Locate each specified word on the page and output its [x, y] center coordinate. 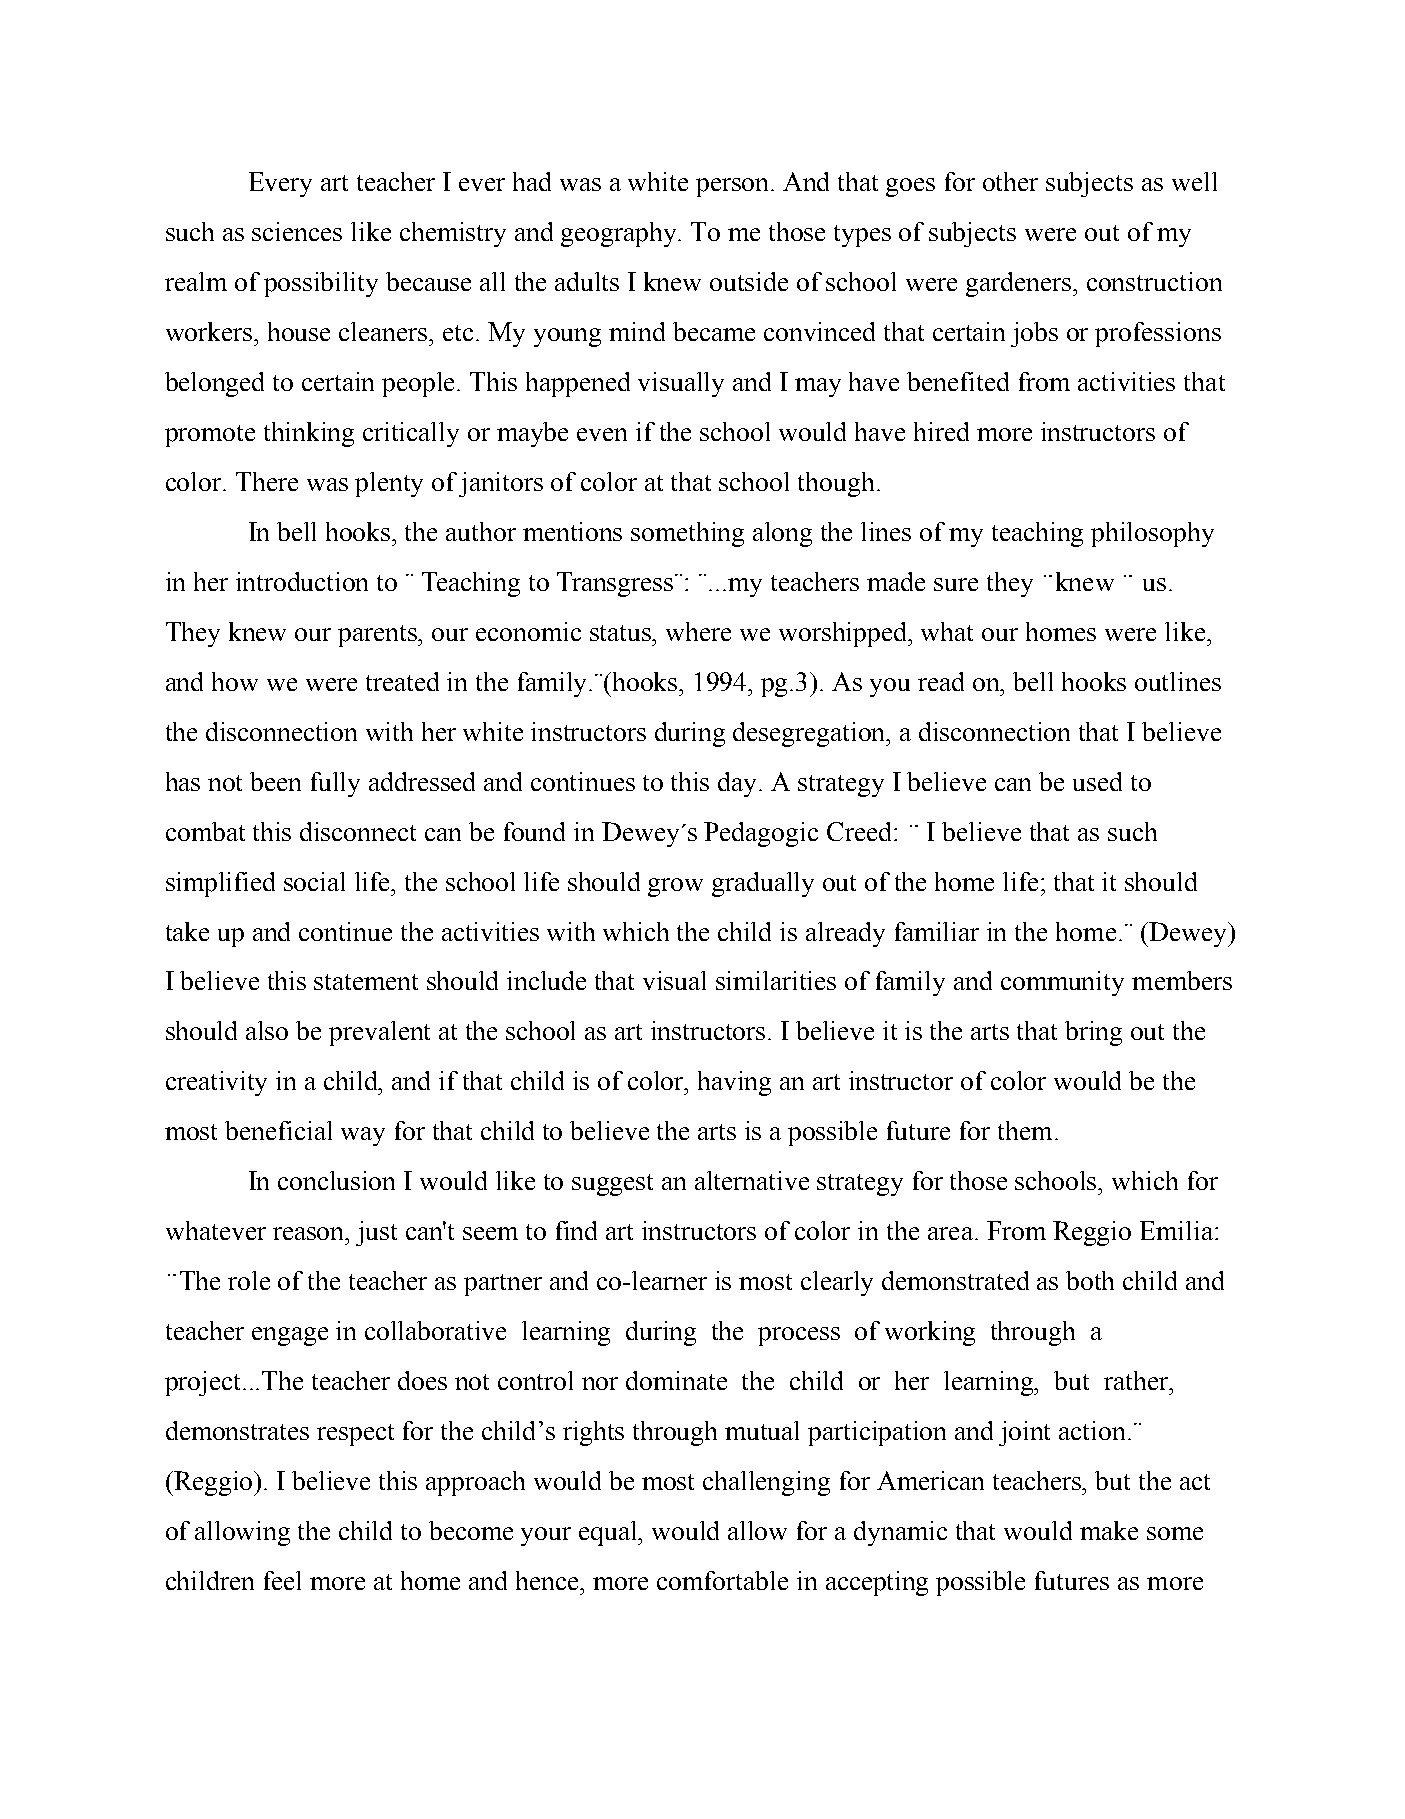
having [734, 1083]
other [1010, 181]
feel [282, 1580]
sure [956, 584]
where [698, 631]
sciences [297, 231]
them [1025, 1130]
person [734, 187]
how [235, 681]
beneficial [278, 1130]
